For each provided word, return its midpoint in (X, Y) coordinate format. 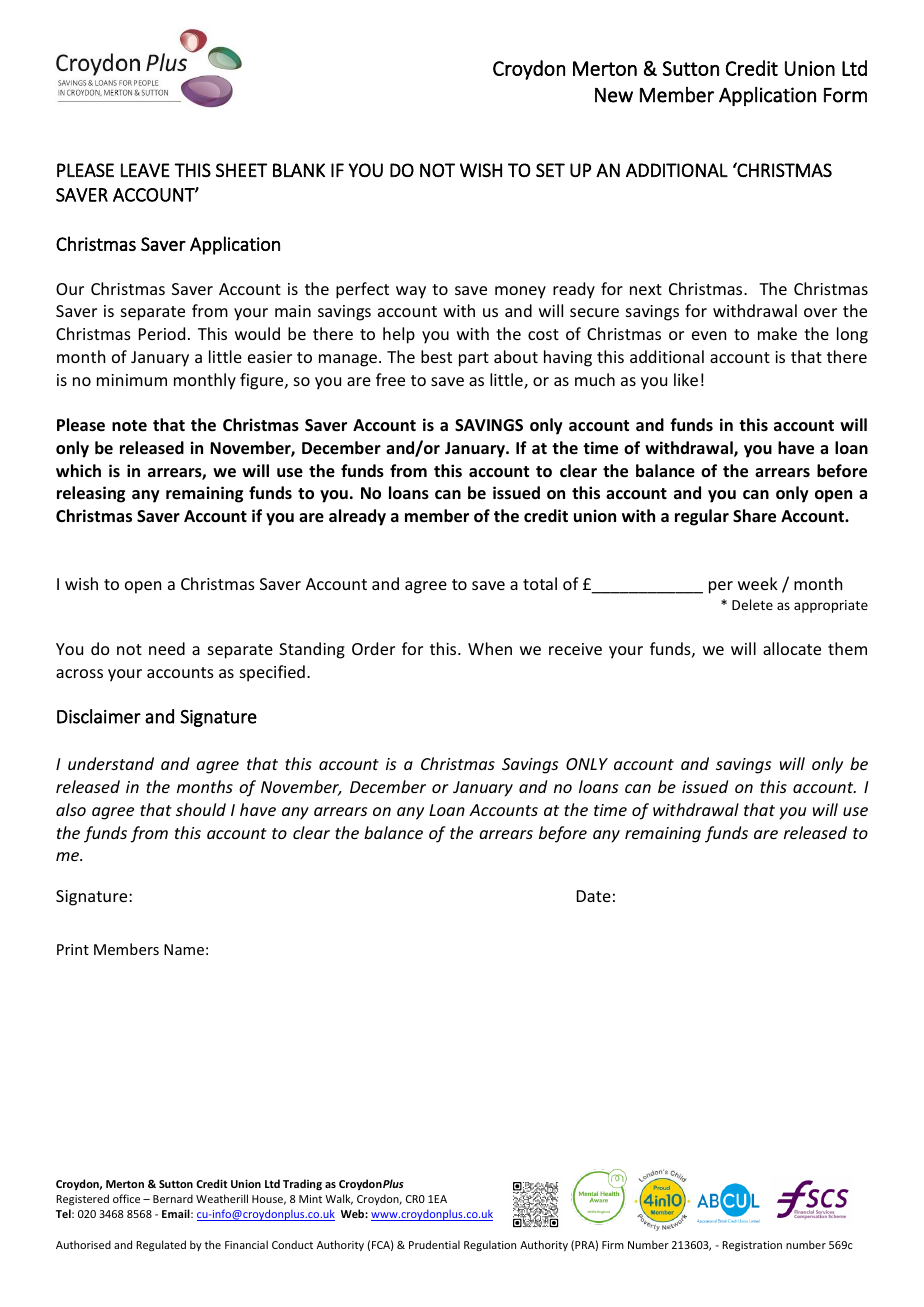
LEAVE (145, 170)
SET (550, 170)
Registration (752, 1246)
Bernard (173, 1198)
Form (845, 95)
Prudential (434, 1244)
